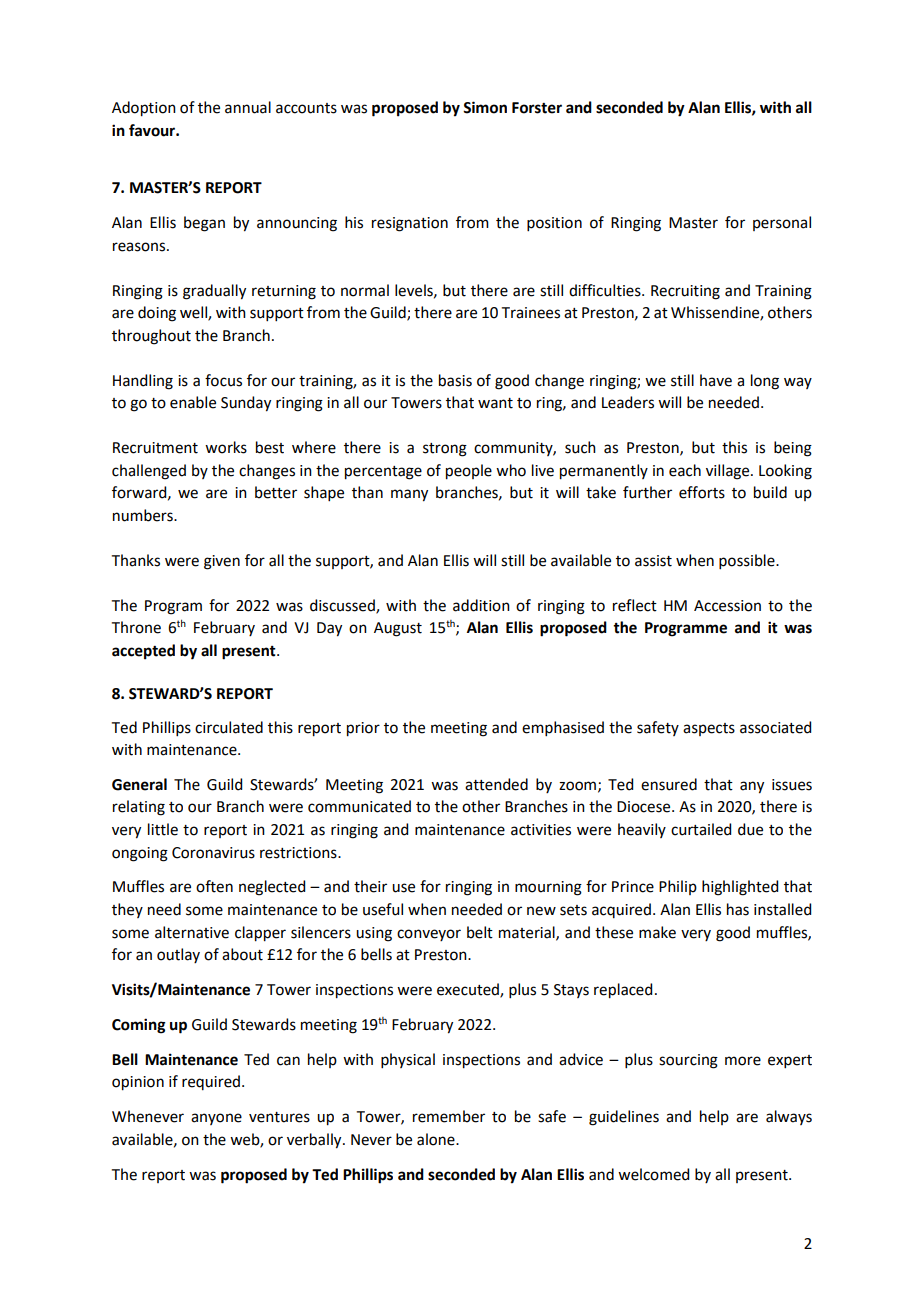 The width and height of the screenshot is (924, 1308). Describe the element at coordinates (740, 888) in the screenshot. I see `highlighted` at that location.
